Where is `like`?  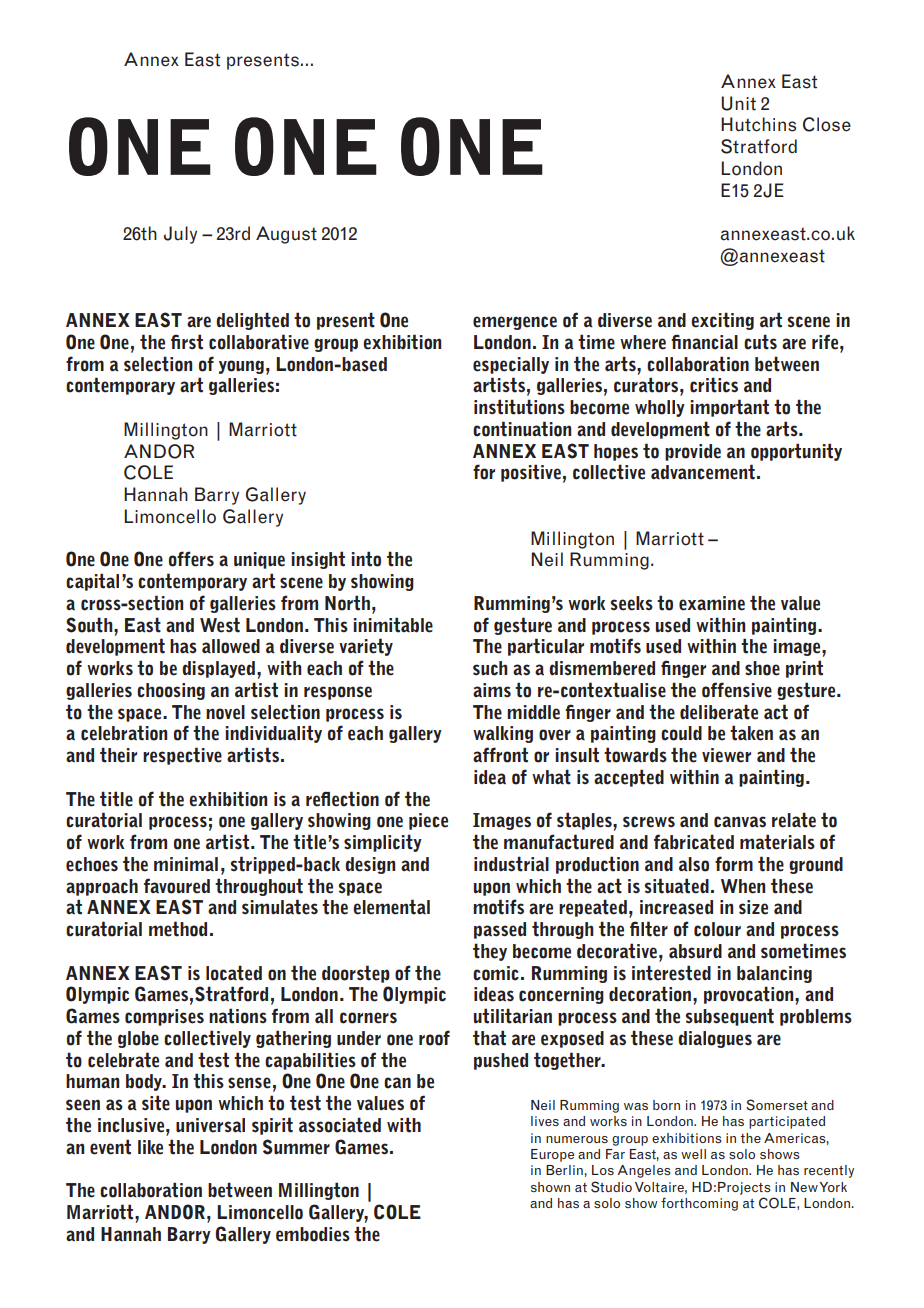 like is located at coordinates (150, 1147).
